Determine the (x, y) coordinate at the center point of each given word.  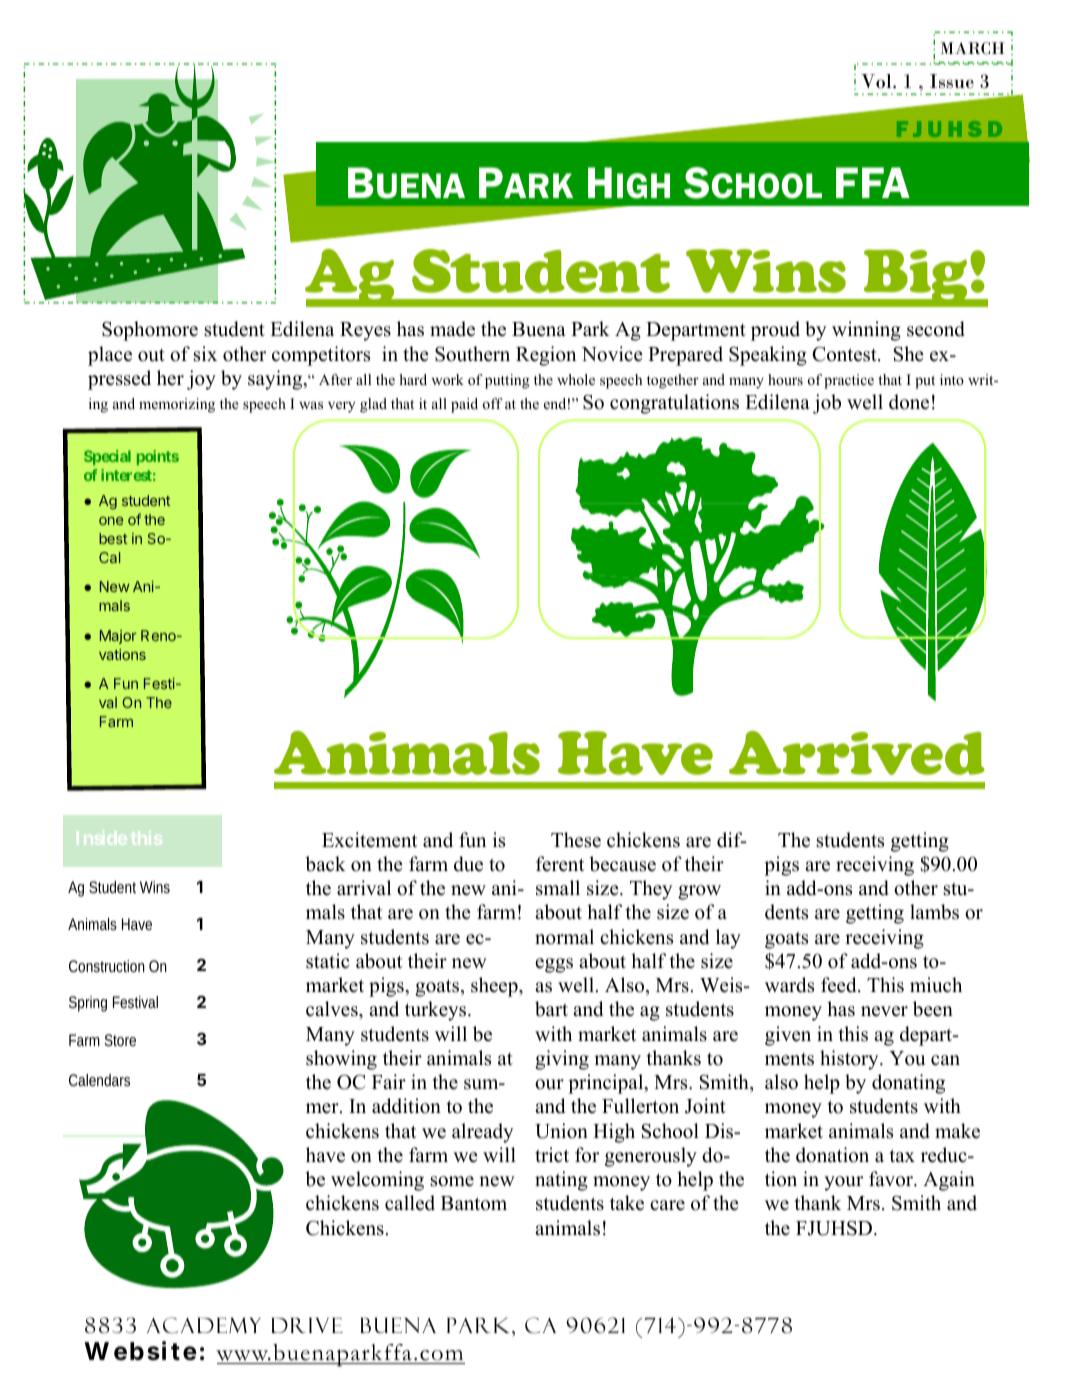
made (452, 329)
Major (118, 637)
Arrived (857, 753)
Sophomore (150, 331)
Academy (203, 1325)
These (576, 840)
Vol (877, 81)
